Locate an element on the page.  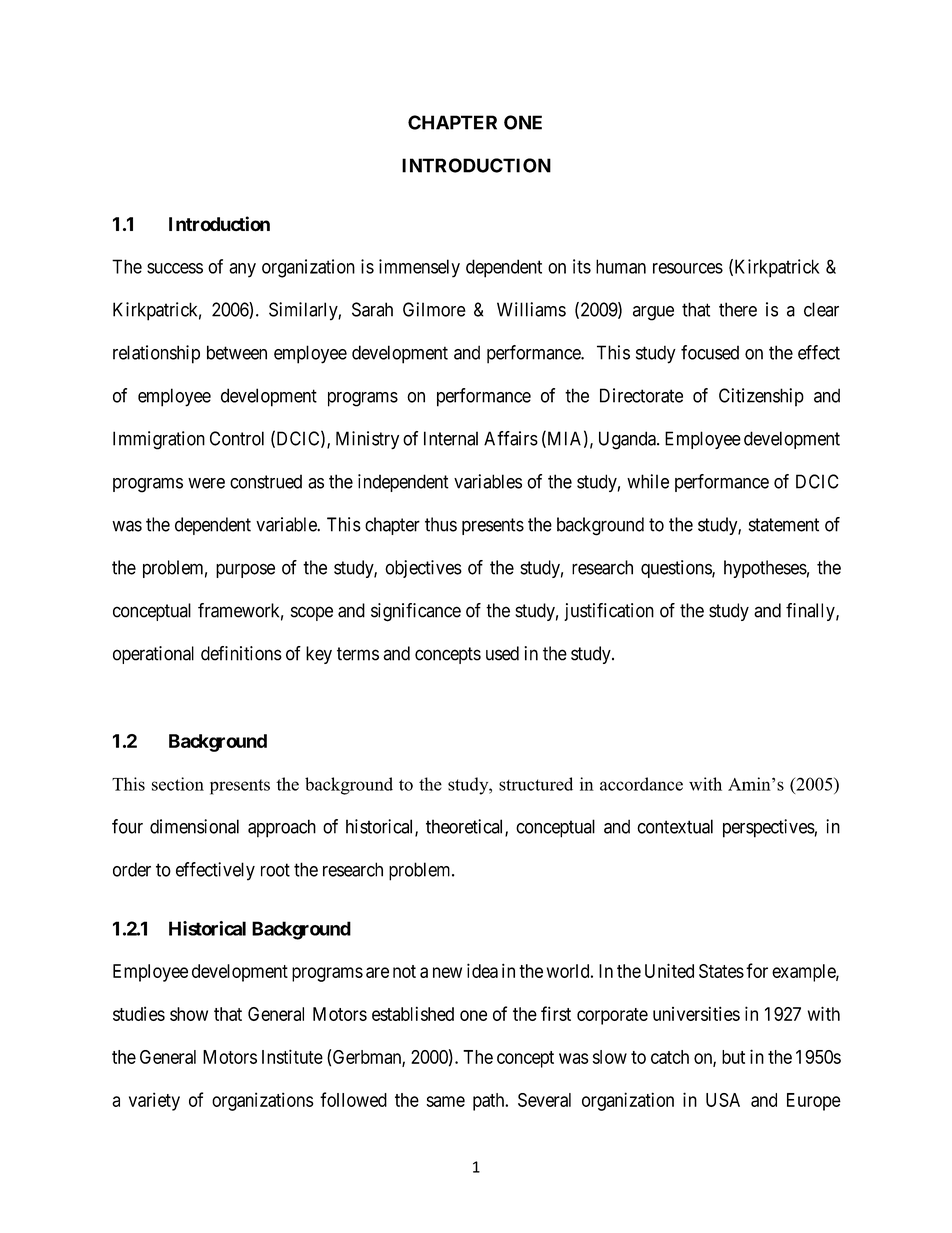
any is located at coordinates (242, 270).
